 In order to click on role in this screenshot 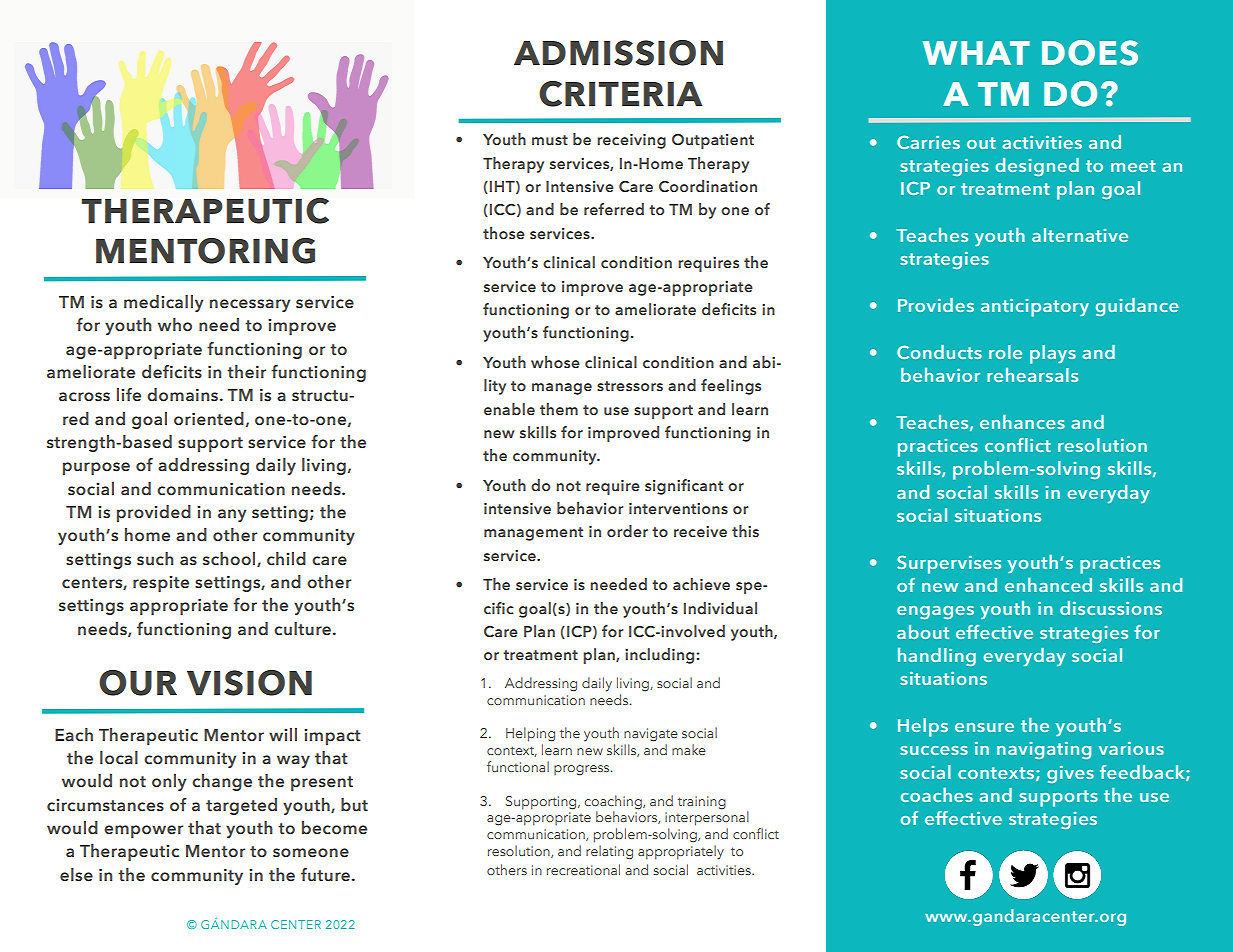, I will do `click(1005, 352)`.
